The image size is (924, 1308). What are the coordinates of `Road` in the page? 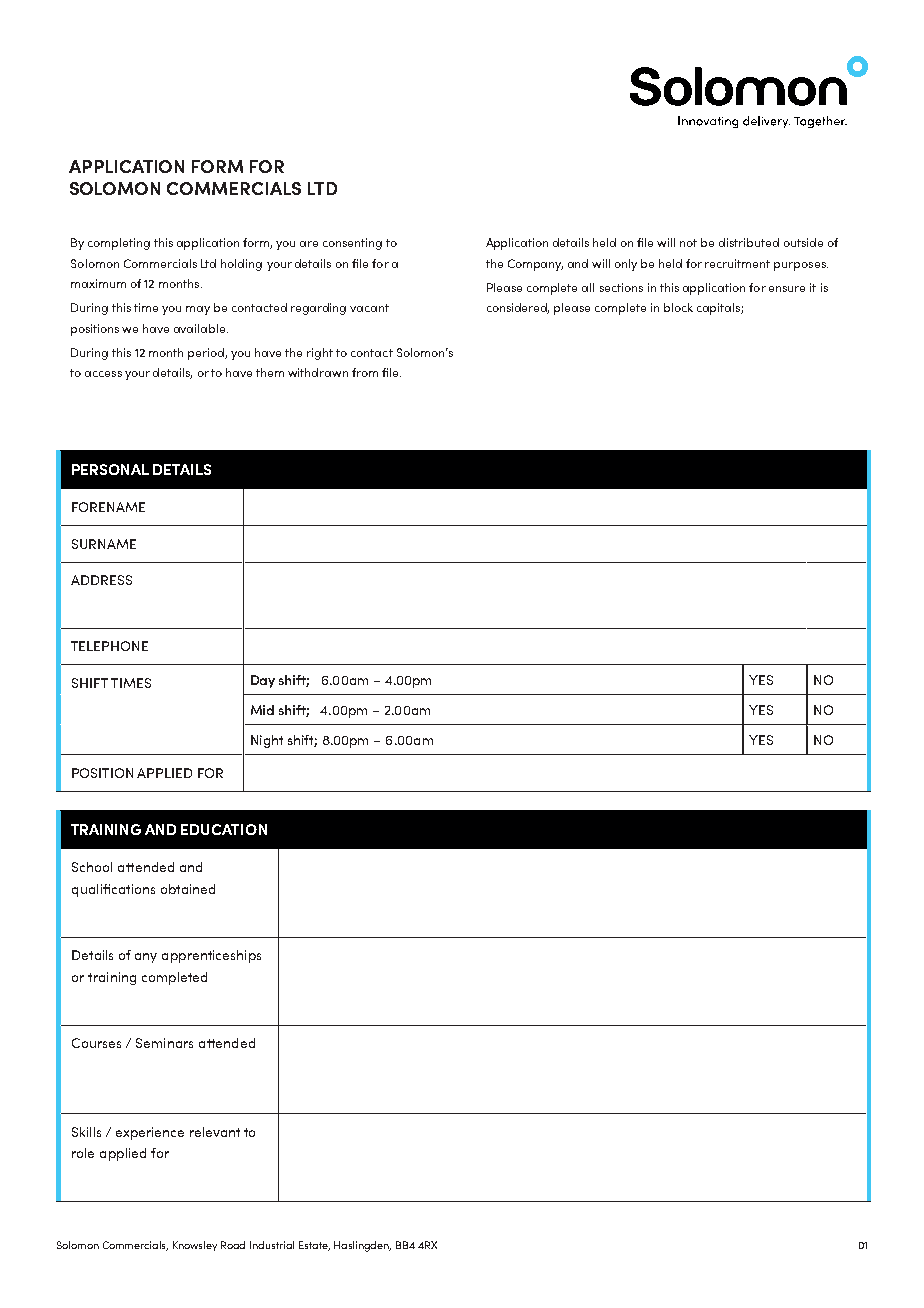 It's located at (233, 1245).
